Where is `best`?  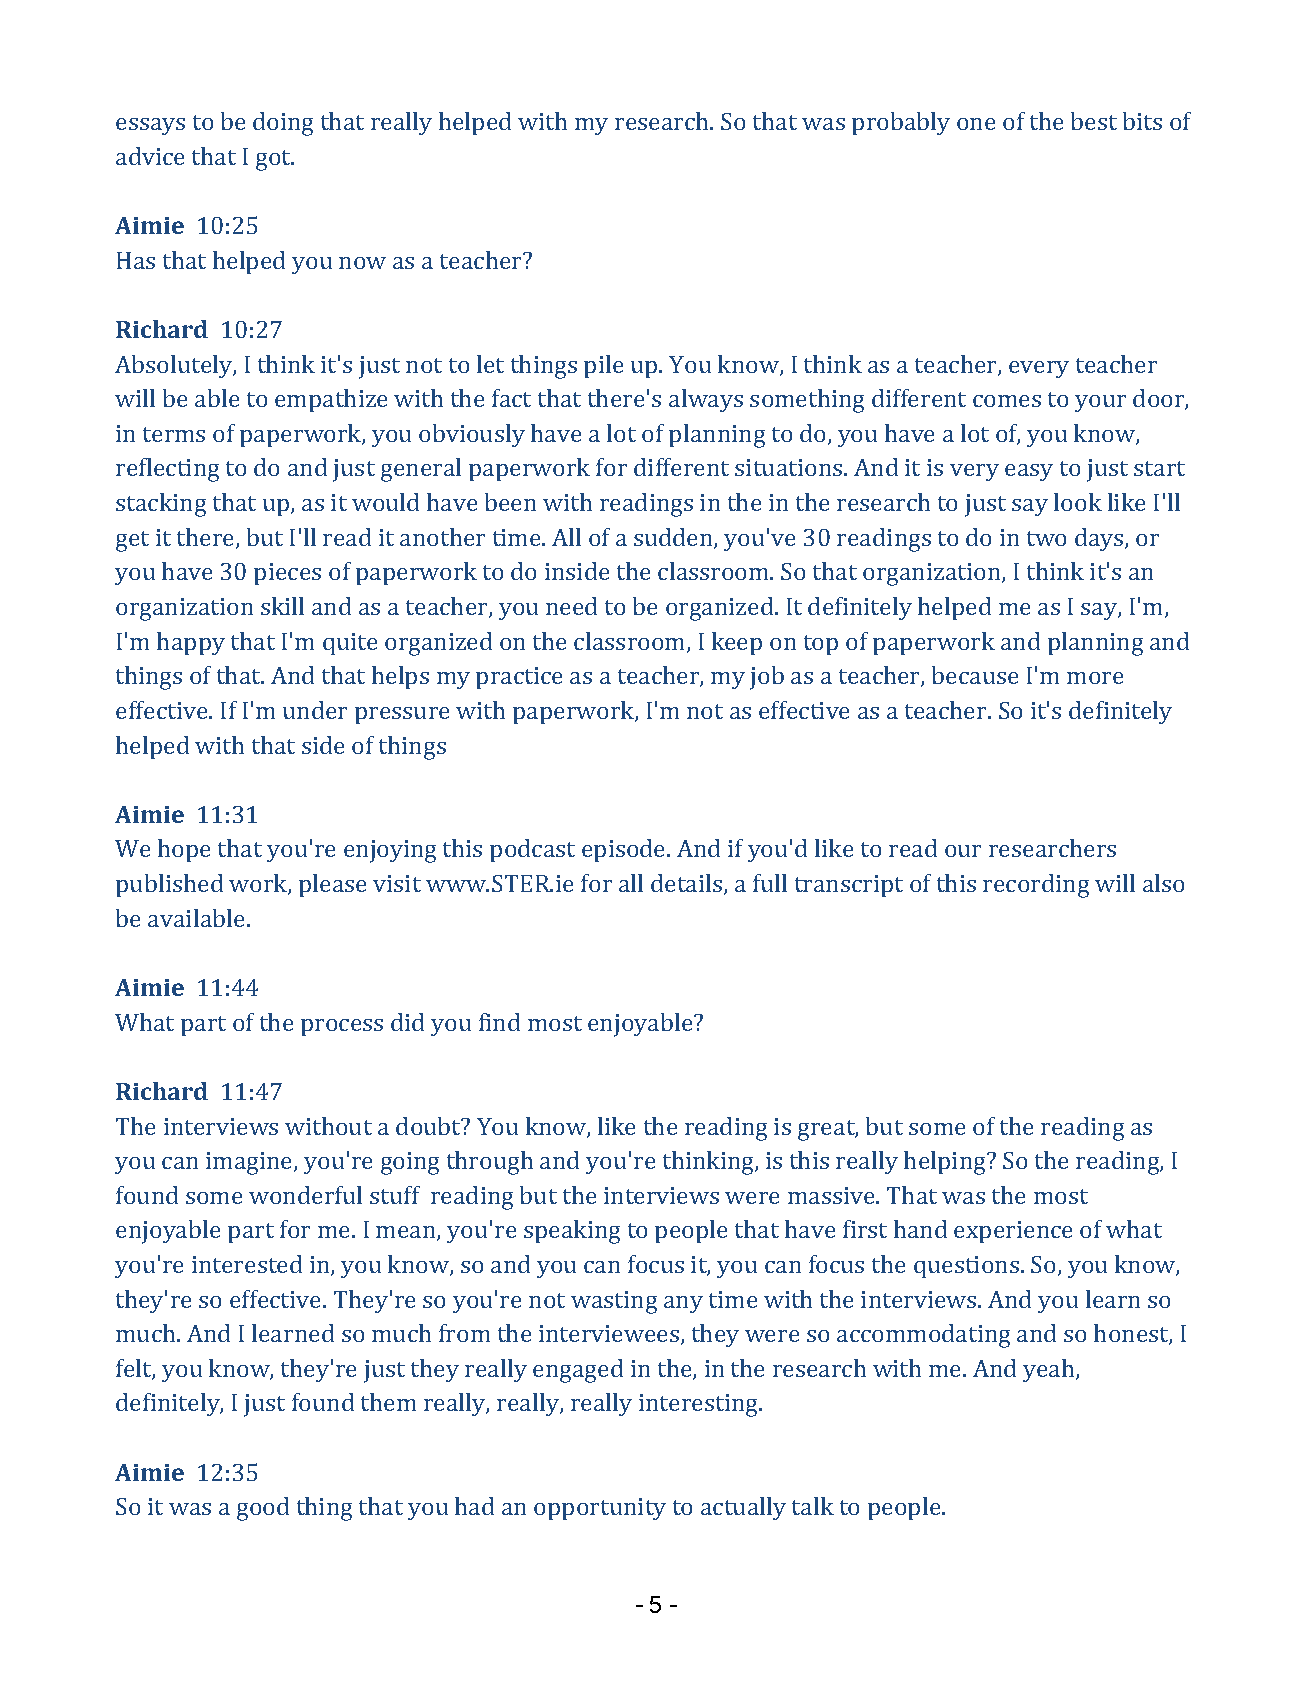
best is located at coordinates (1094, 121).
